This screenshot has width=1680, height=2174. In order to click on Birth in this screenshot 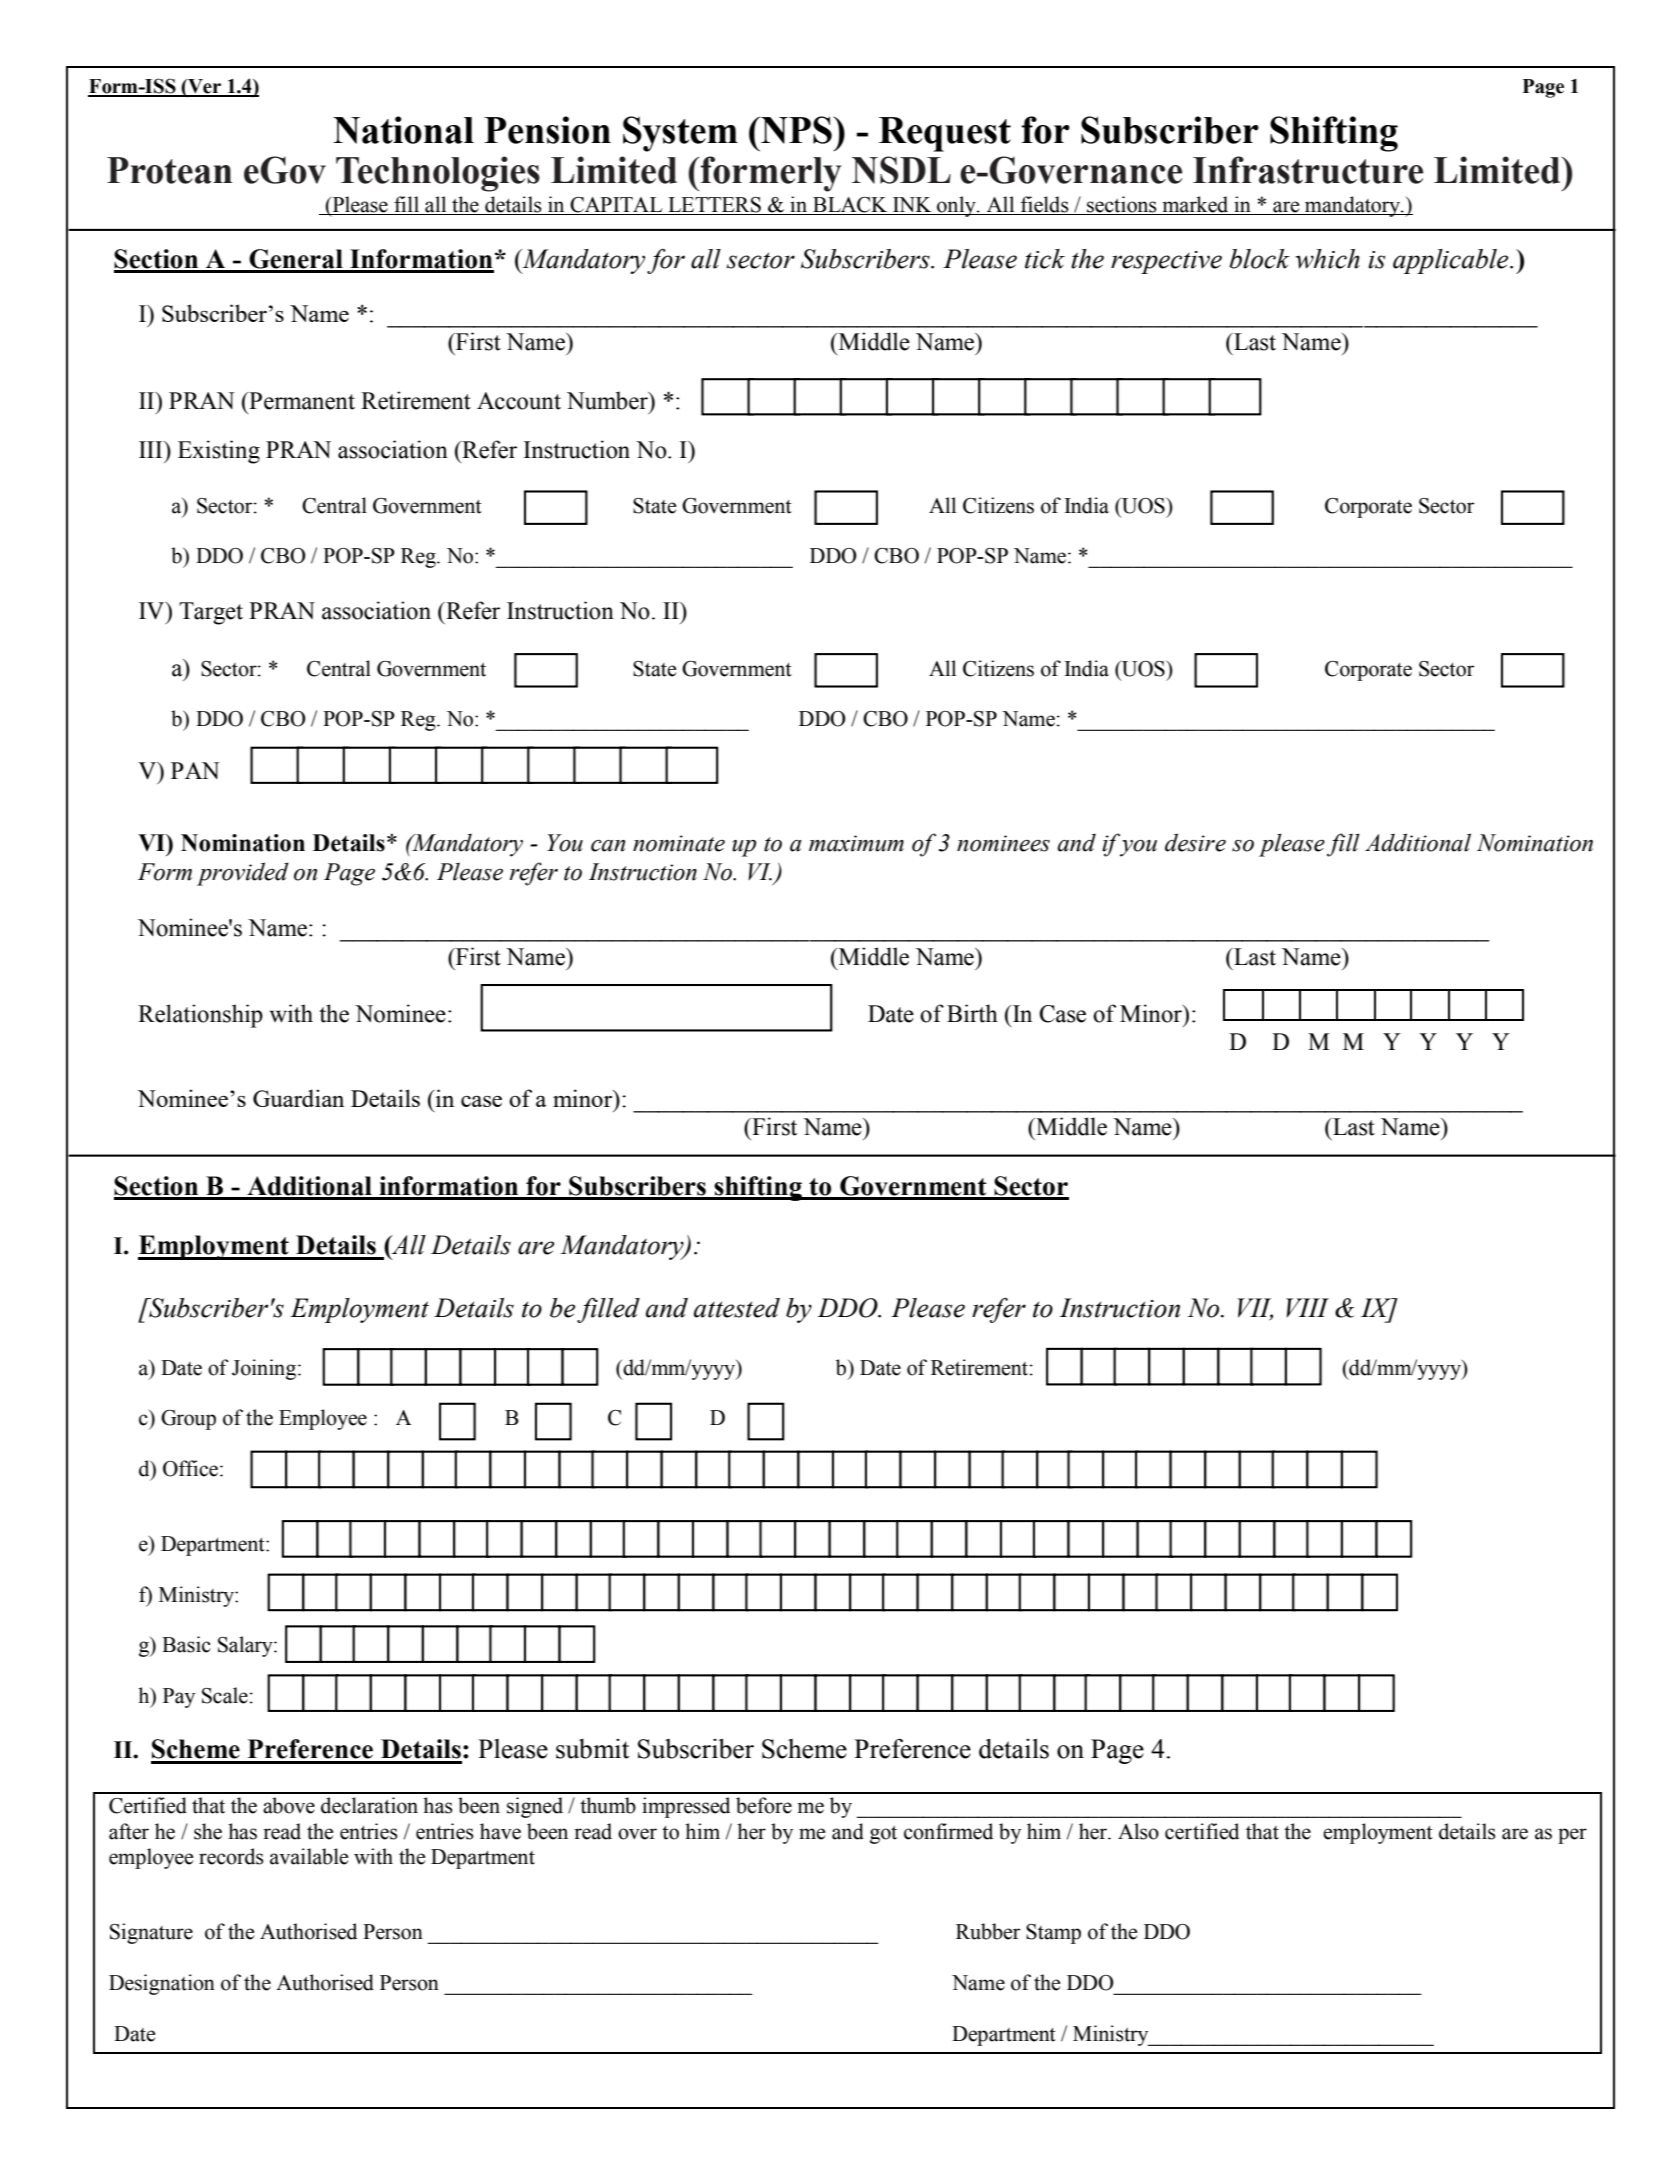, I will do `click(972, 1013)`.
